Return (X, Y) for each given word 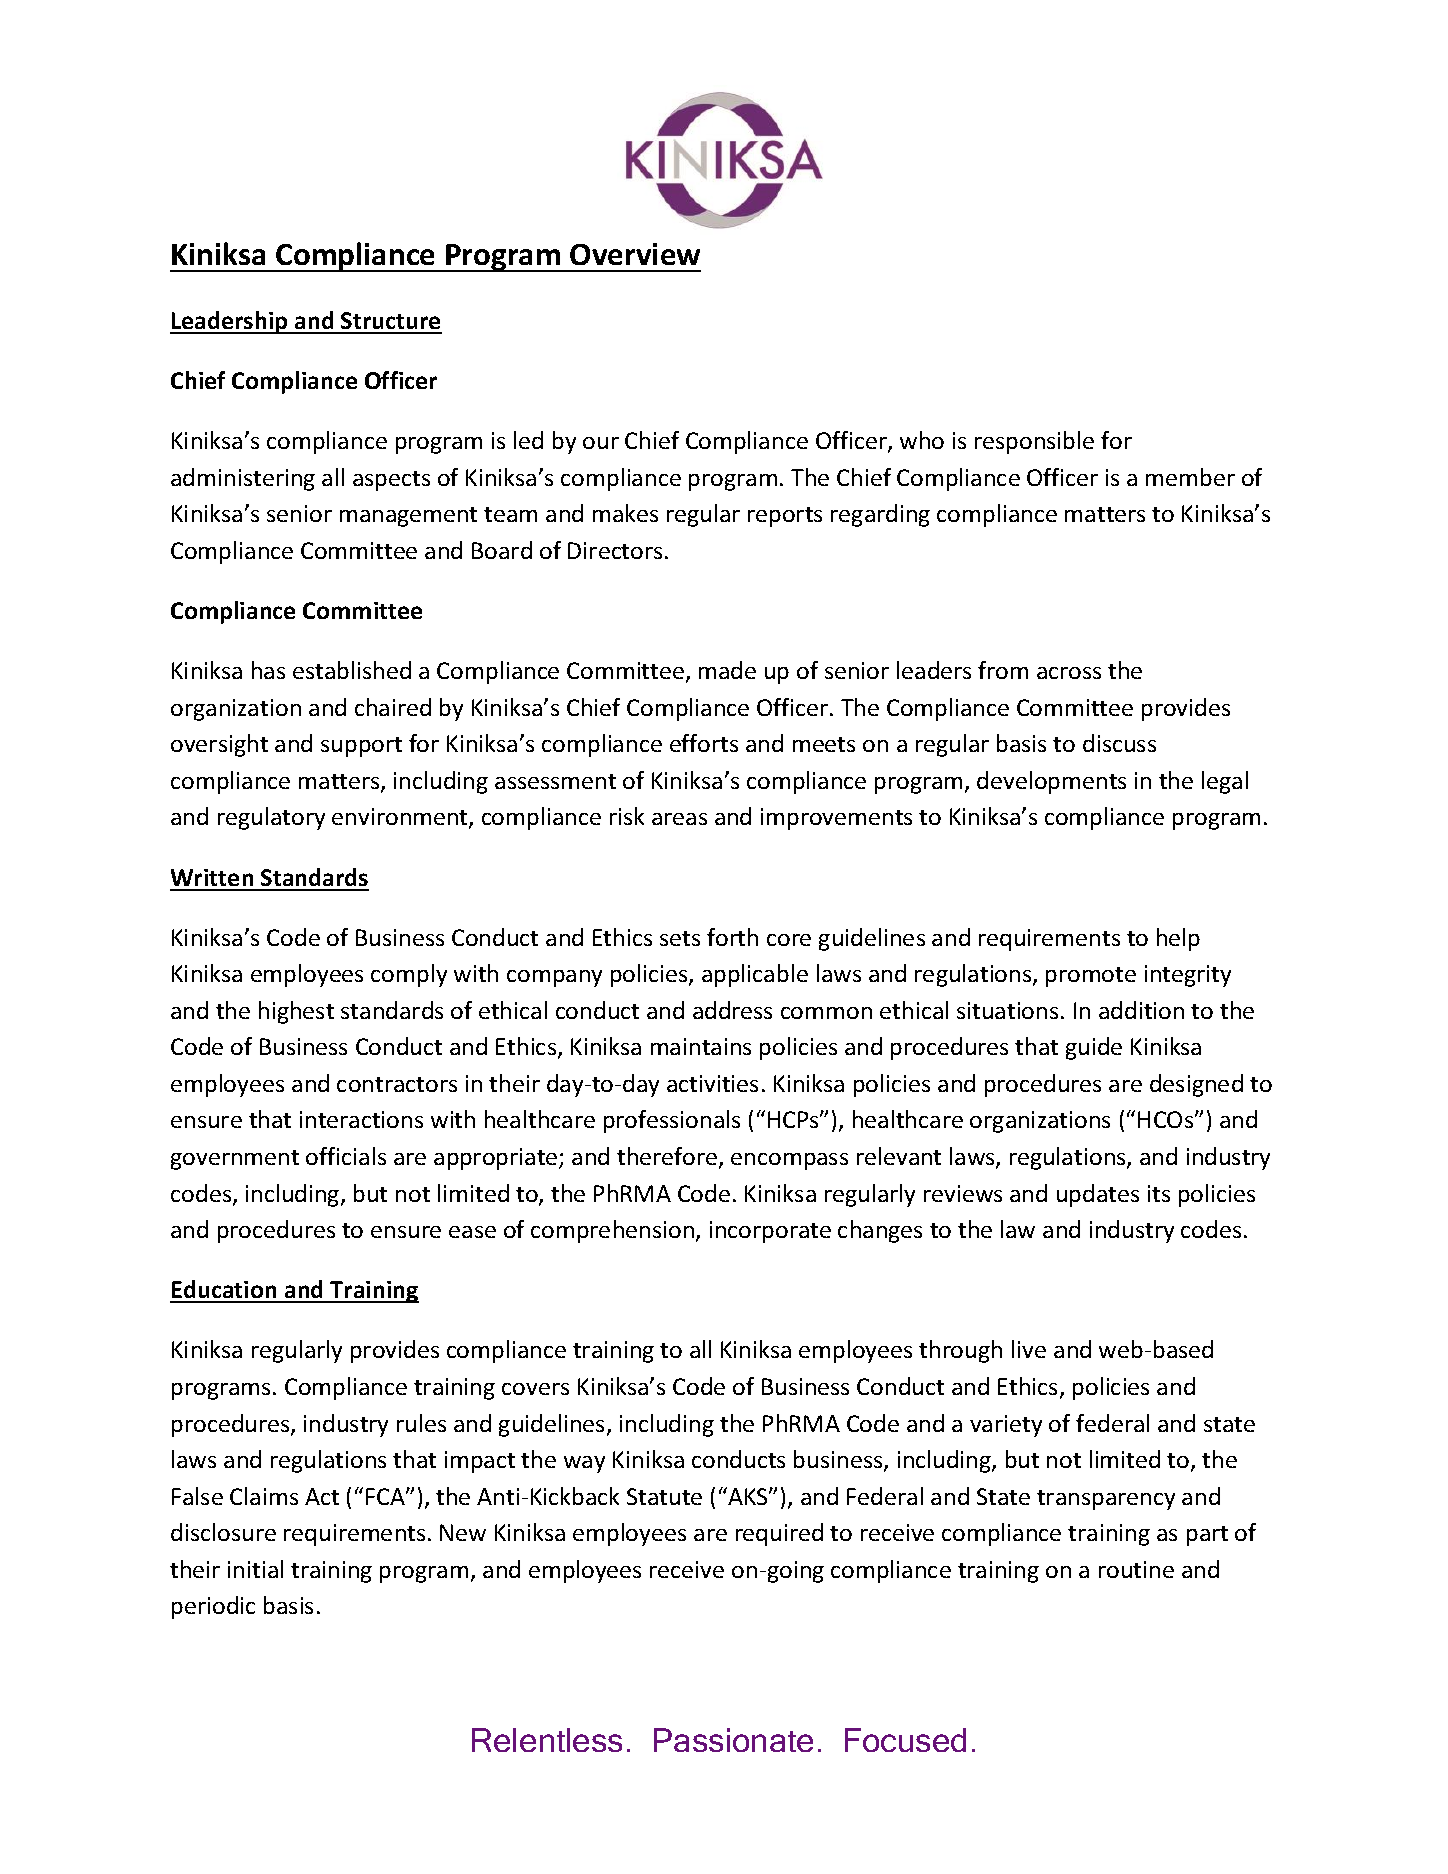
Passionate (733, 1740)
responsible (1034, 442)
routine (1136, 1569)
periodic (213, 1607)
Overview (635, 254)
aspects (391, 481)
